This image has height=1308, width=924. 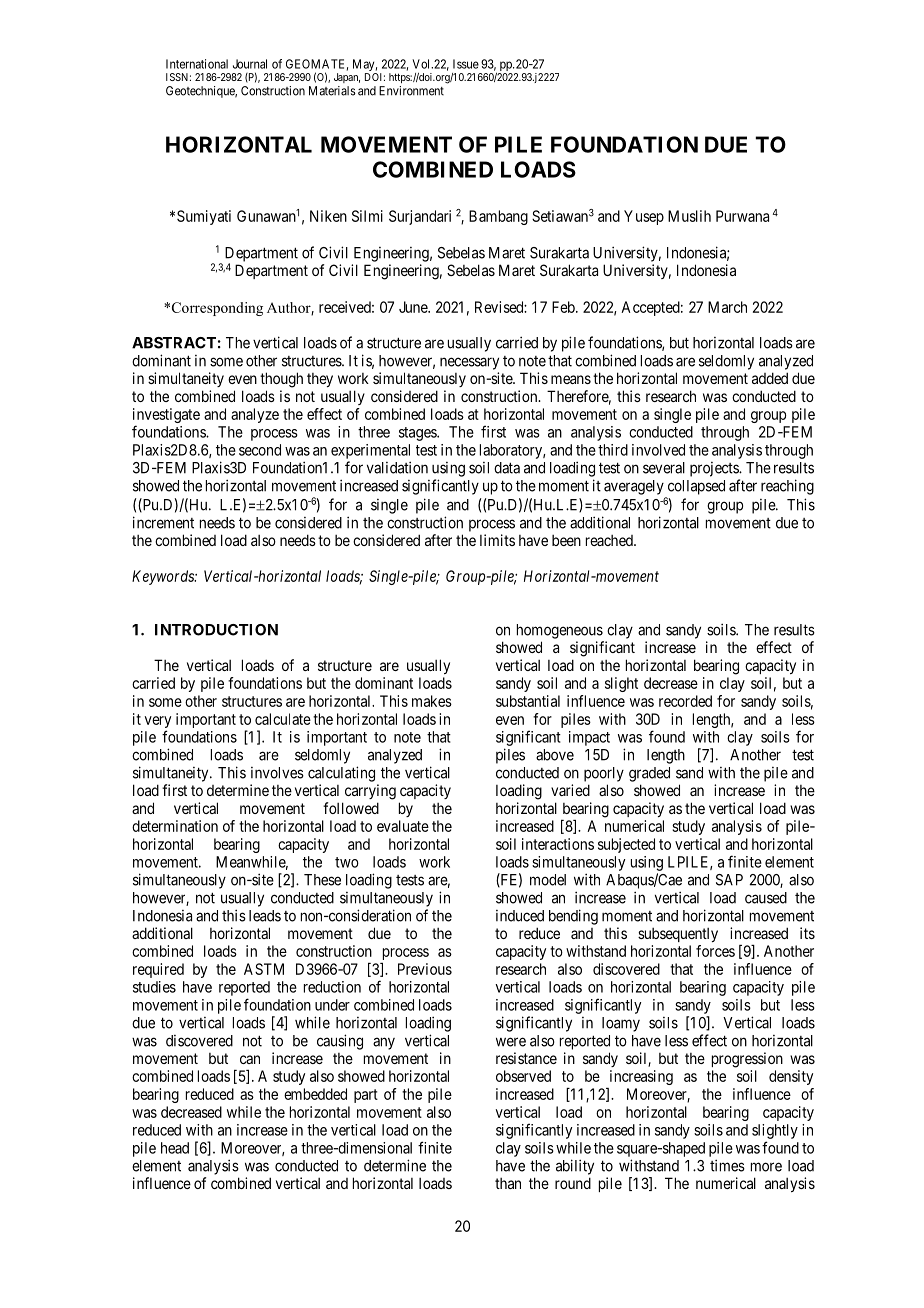 What do you see at coordinates (685, 701) in the image?
I see `recorded` at bounding box center [685, 701].
